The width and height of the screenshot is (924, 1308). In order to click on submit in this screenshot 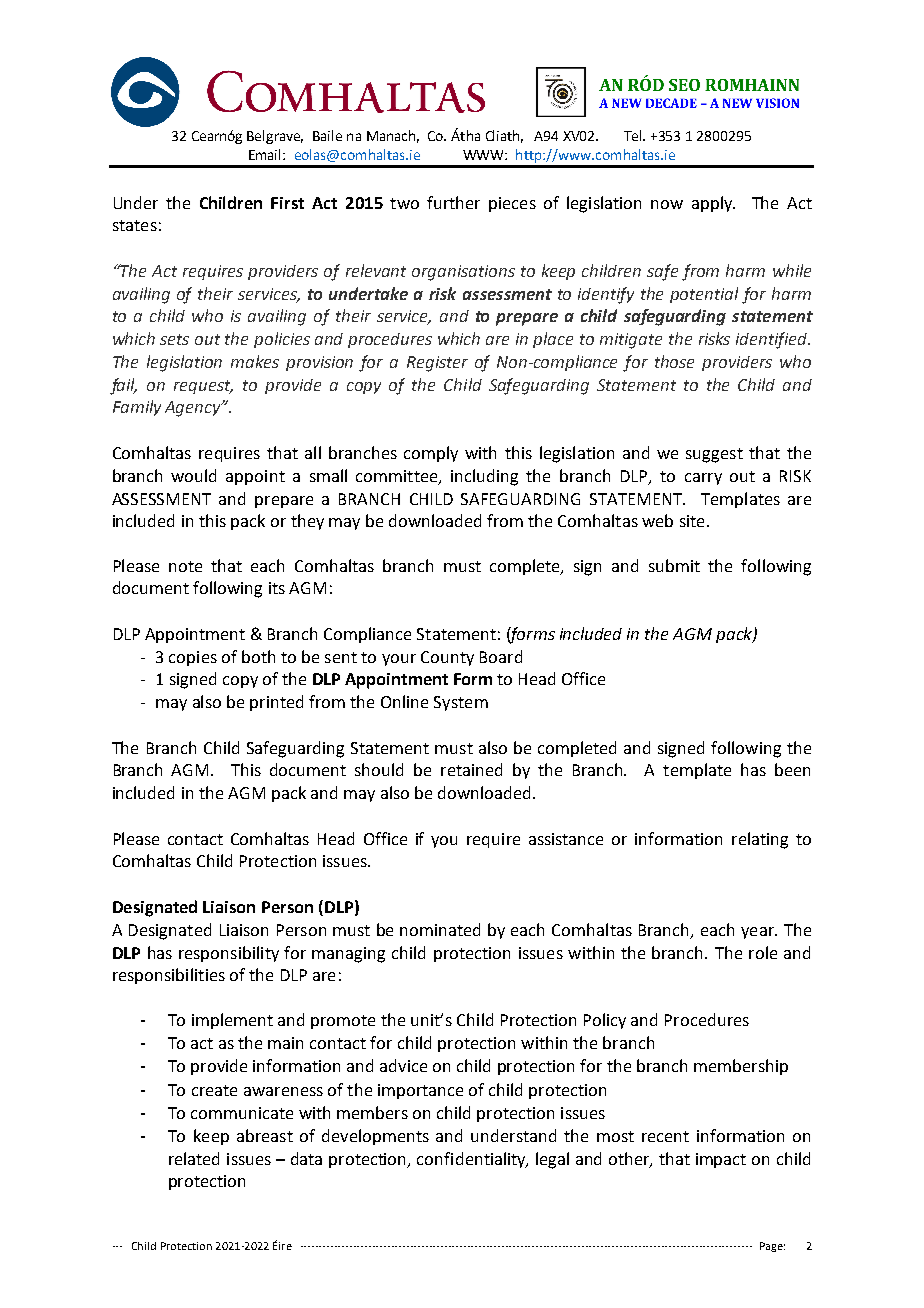, I will do `click(674, 565)`.
